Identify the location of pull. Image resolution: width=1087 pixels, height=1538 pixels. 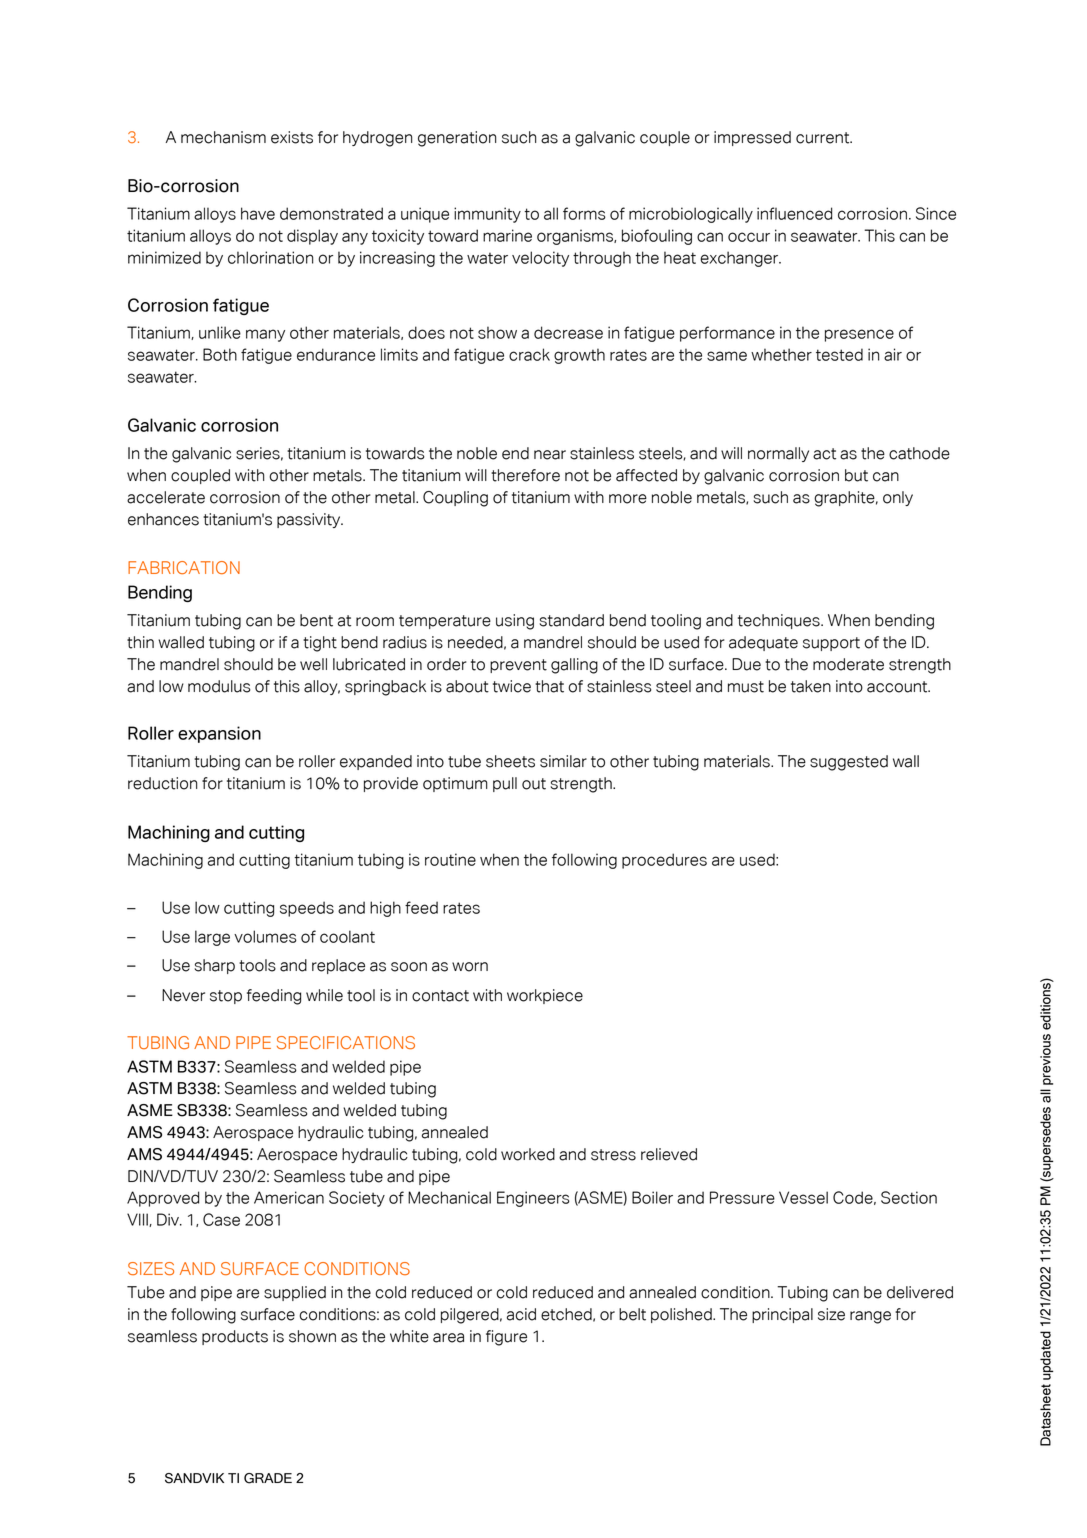
(505, 784).
